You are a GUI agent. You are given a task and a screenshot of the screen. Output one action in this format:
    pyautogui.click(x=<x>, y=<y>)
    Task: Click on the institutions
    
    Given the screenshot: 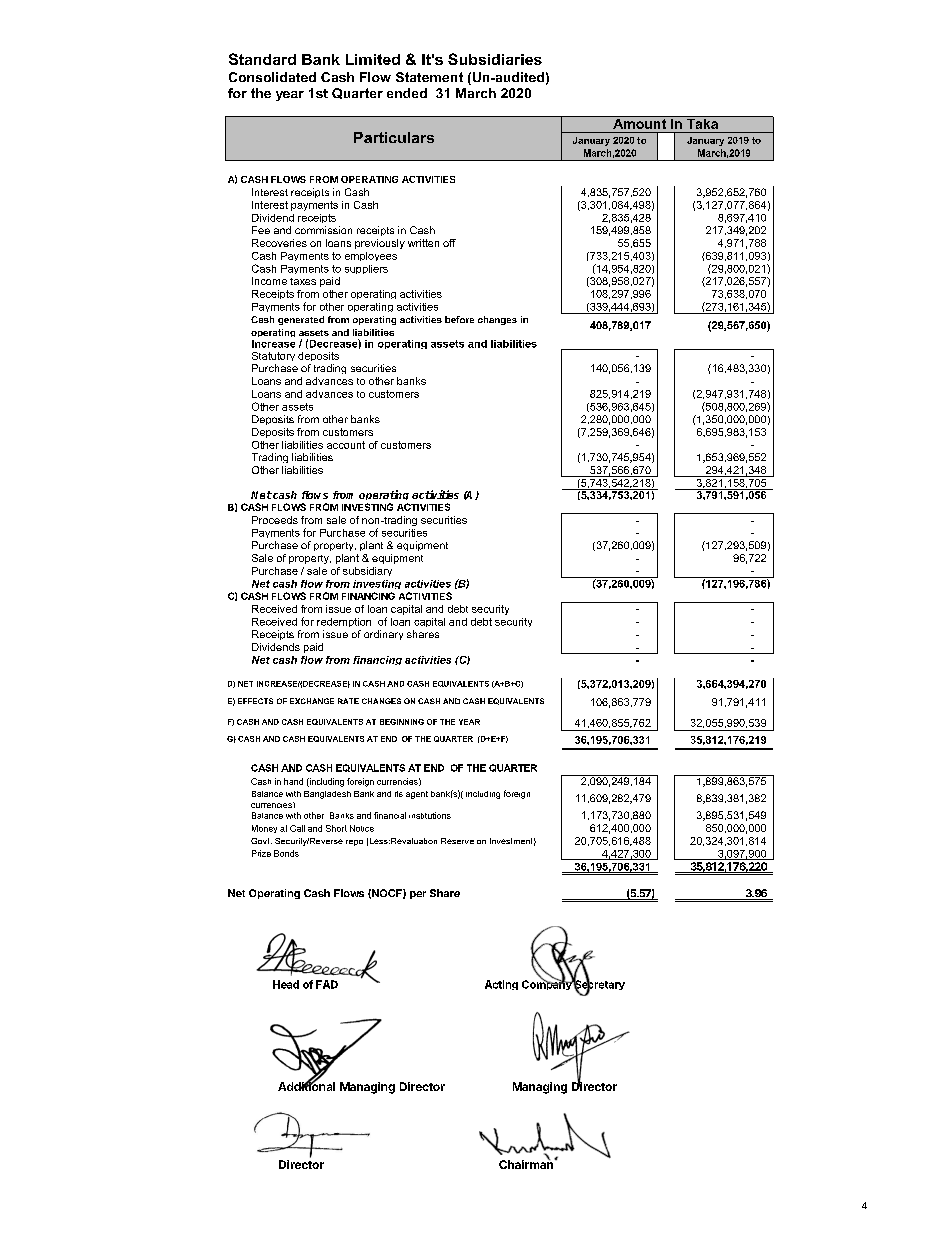 What is the action you would take?
    pyautogui.click(x=430, y=815)
